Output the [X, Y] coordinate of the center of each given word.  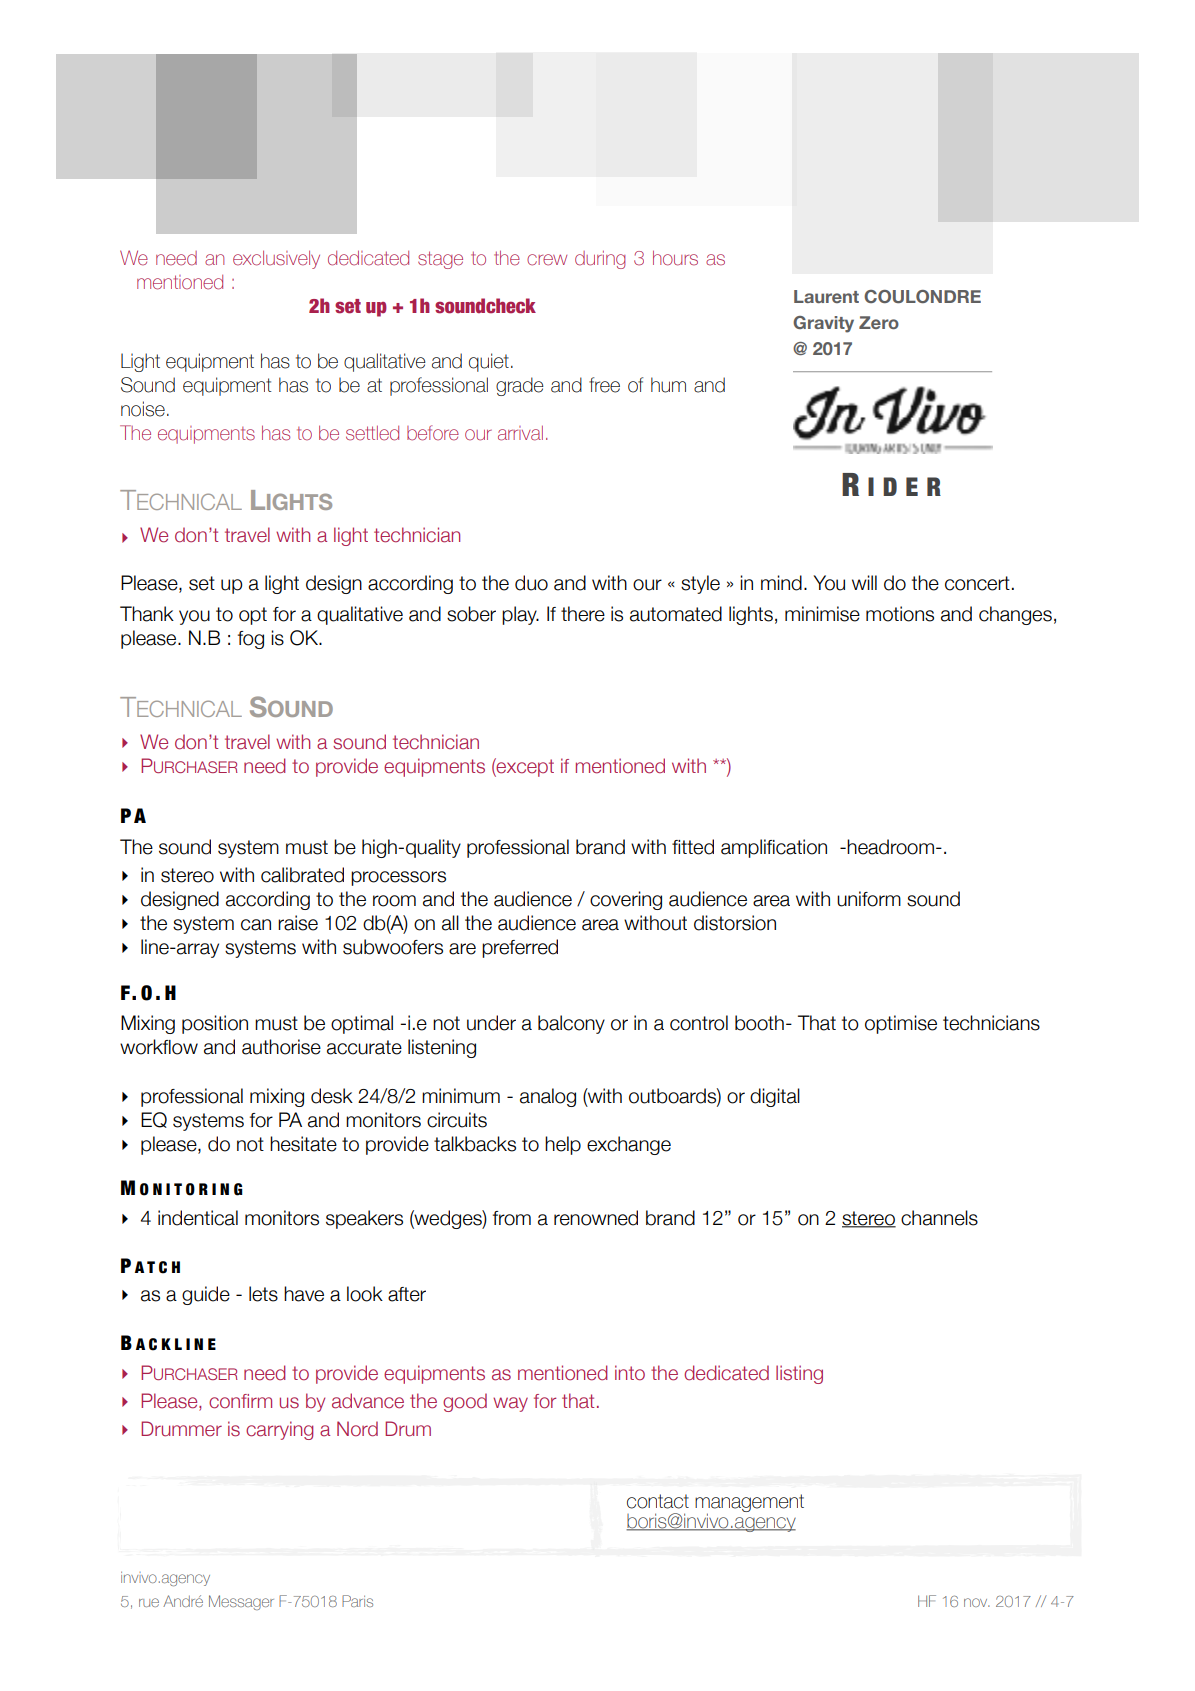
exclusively [276, 259]
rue [149, 1602]
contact [658, 1501]
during [600, 260]
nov [977, 1602]
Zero [879, 322]
